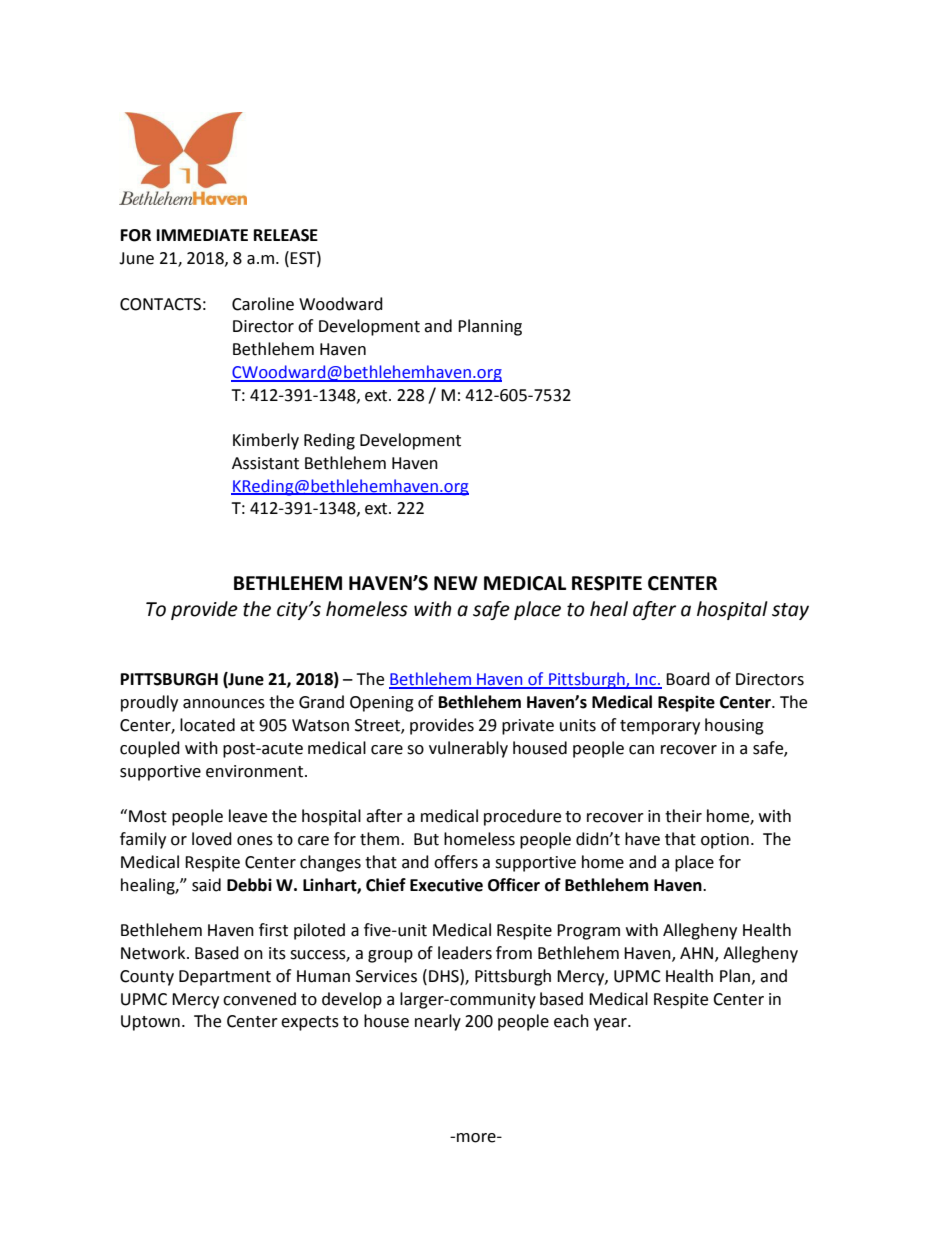 Image resolution: width=952 pixels, height=1233 pixels. What do you see at coordinates (790, 611) in the screenshot?
I see `stay` at bounding box center [790, 611].
